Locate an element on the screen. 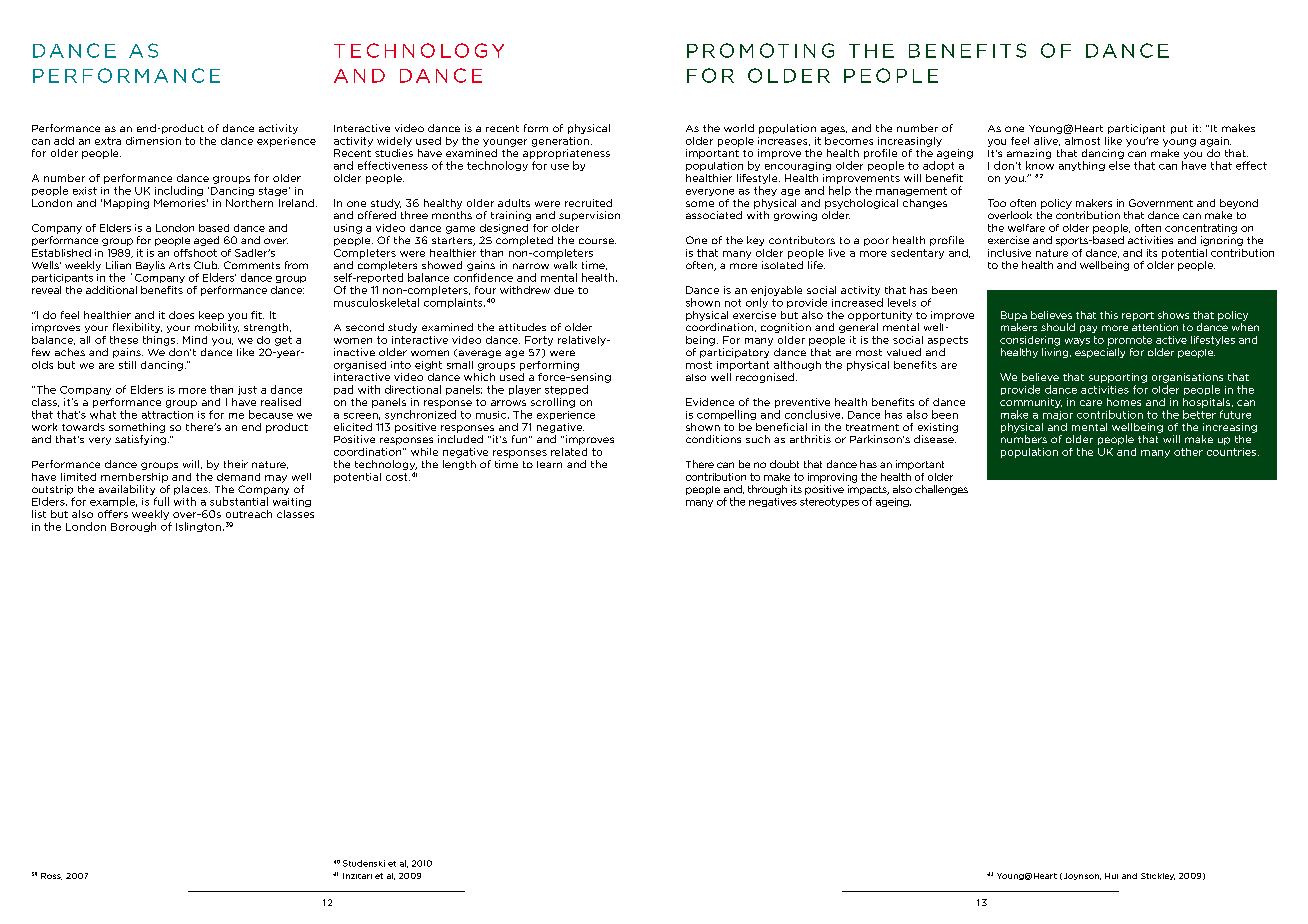 Image resolution: width=1308 pixels, height=924 pixels. impacts is located at coordinates (868, 490).
